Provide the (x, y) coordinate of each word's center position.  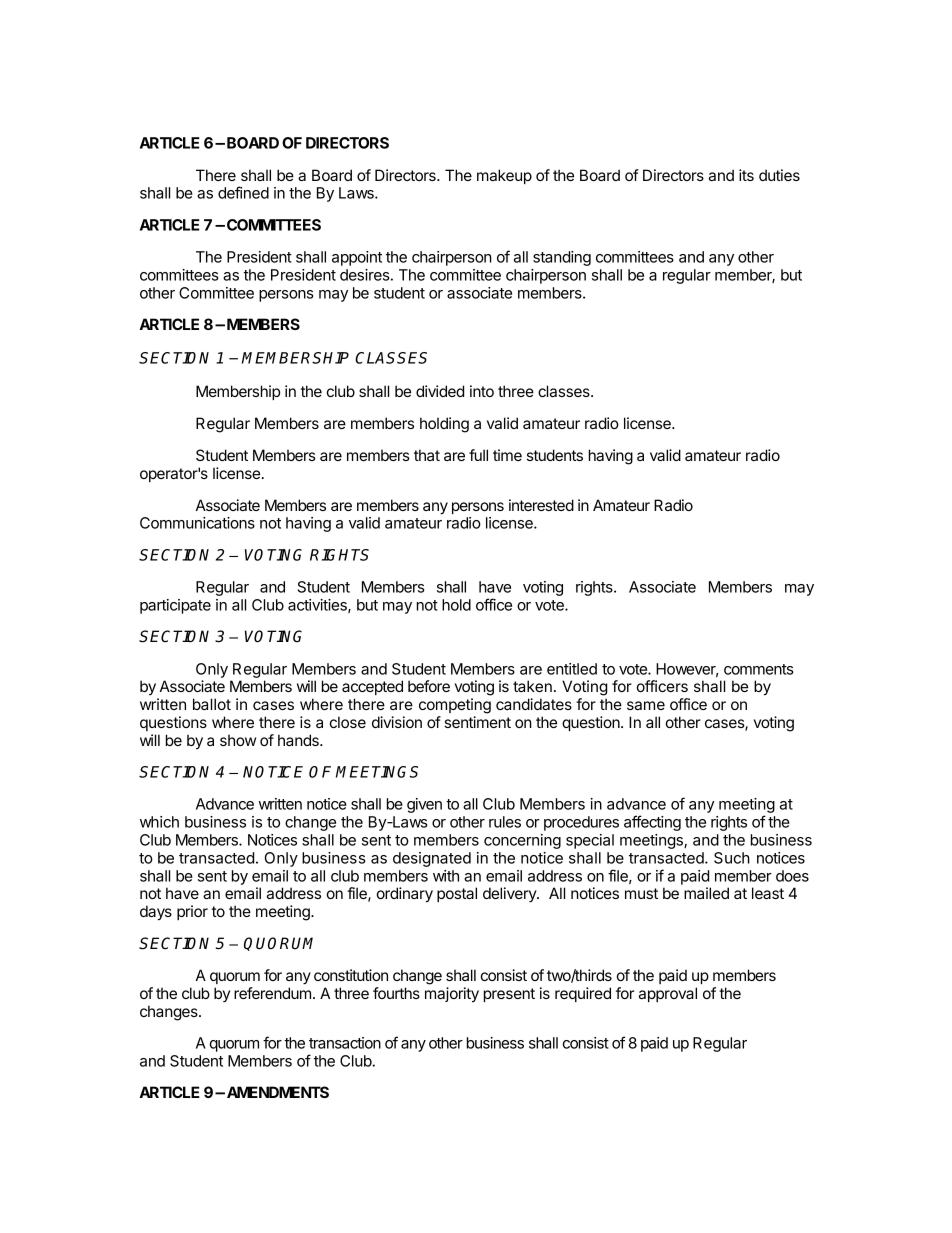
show (238, 740)
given (424, 805)
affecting (652, 823)
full (478, 455)
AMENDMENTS (278, 1092)
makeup (504, 176)
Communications (197, 523)
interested (541, 505)
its (746, 175)
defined (243, 192)
